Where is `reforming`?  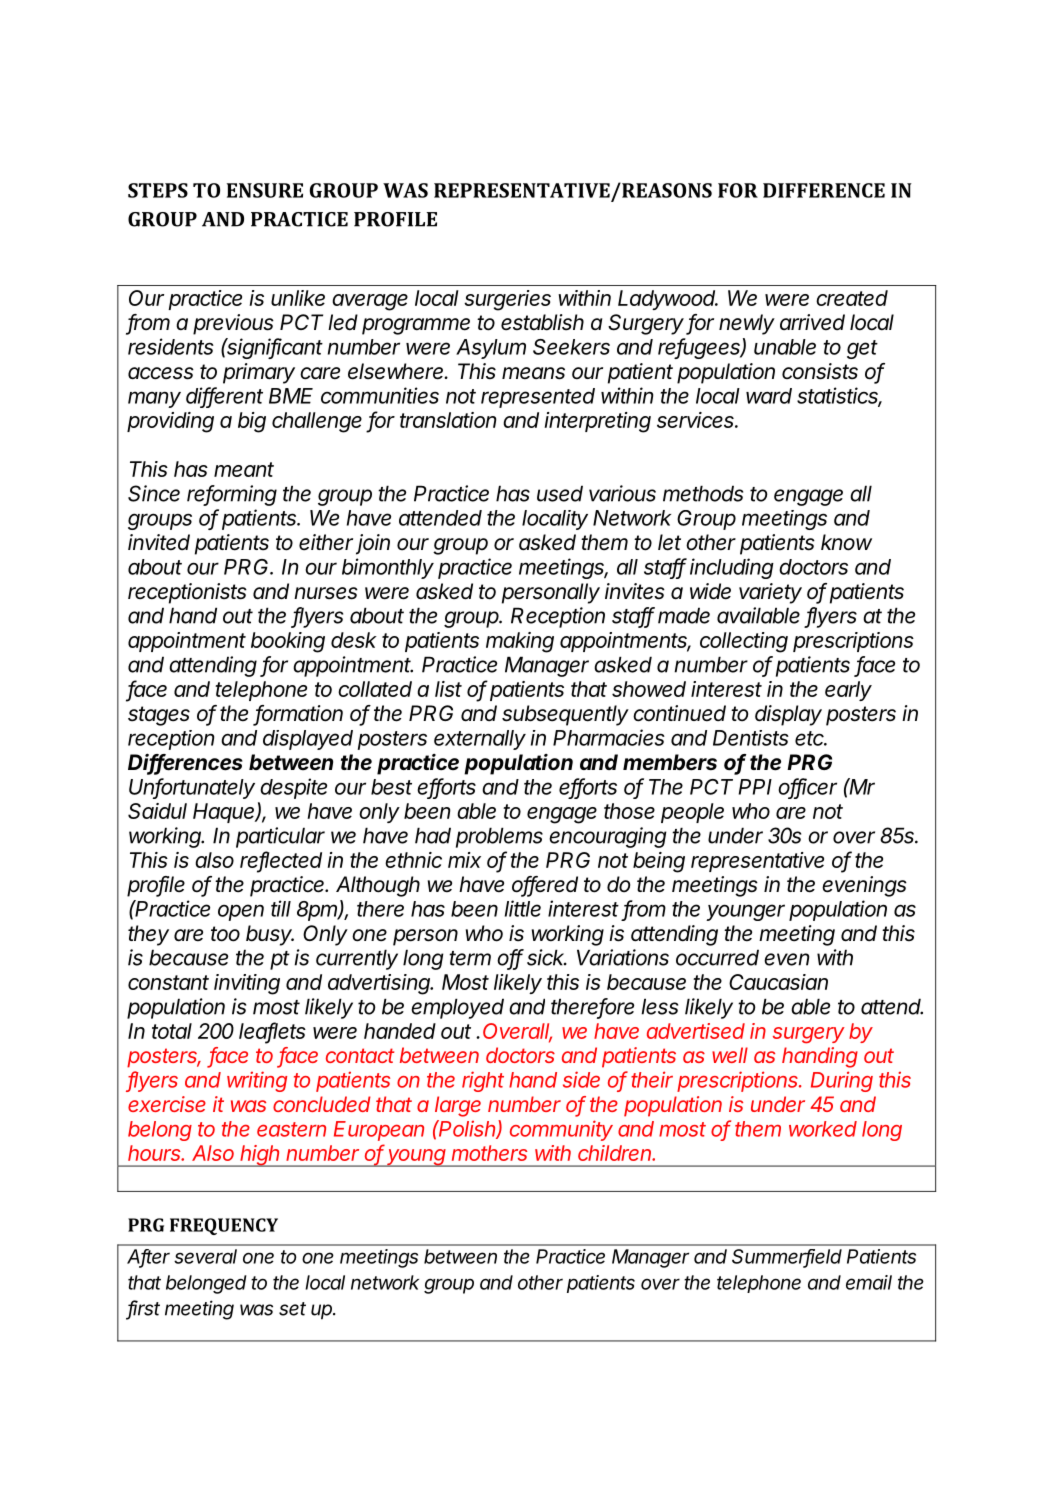 reforming is located at coordinates (232, 495).
